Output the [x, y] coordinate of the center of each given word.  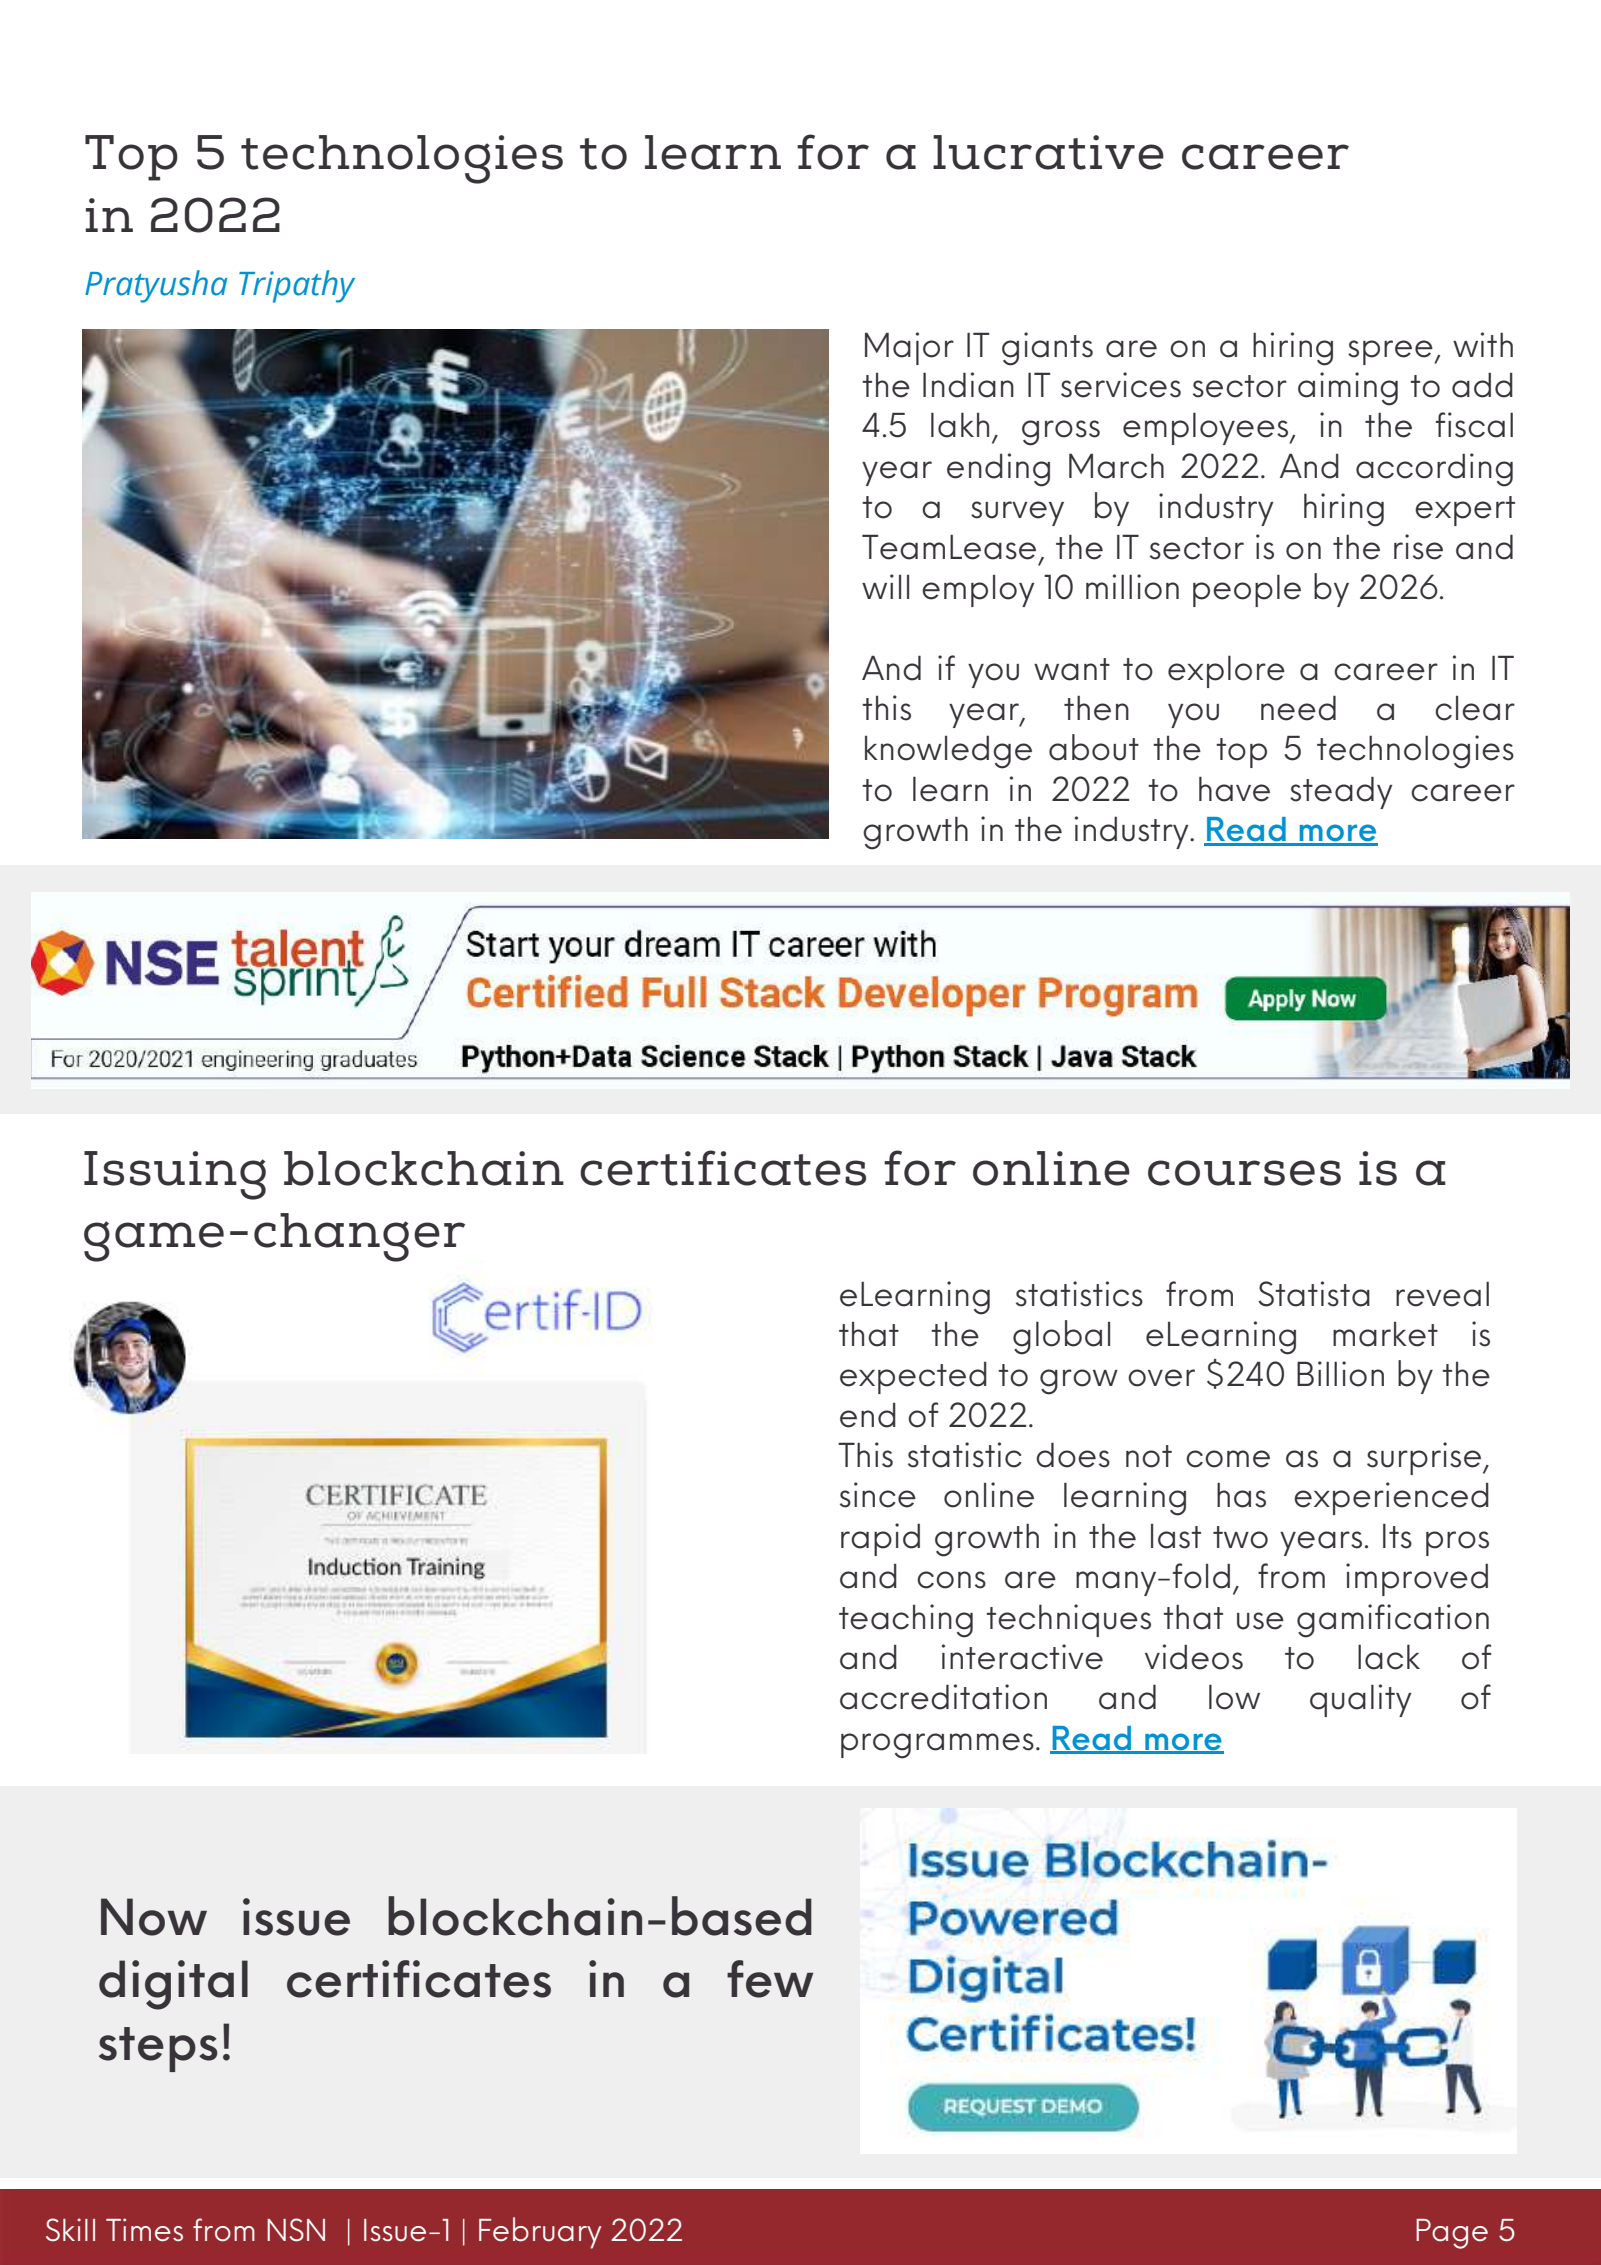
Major [909, 348]
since [878, 1495]
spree [1391, 352]
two [1240, 1537]
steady [1341, 792]
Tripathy [297, 286]
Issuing [175, 1175]
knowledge [948, 752]
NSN [296, 2230]
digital [173, 1985]
